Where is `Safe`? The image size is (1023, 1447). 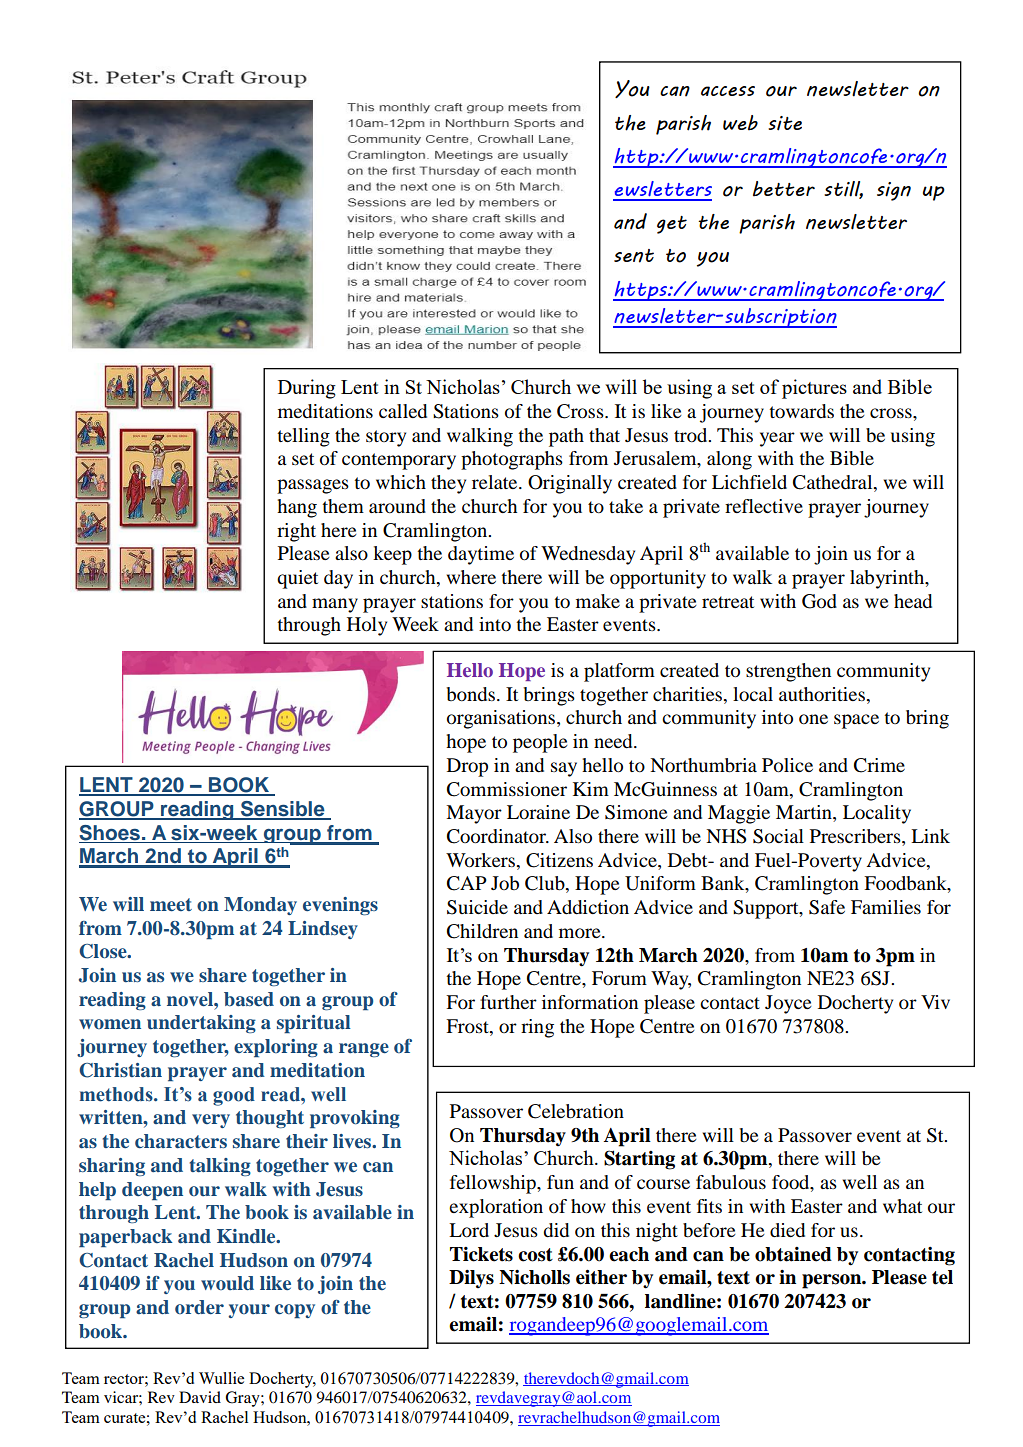
Safe is located at coordinates (827, 907).
